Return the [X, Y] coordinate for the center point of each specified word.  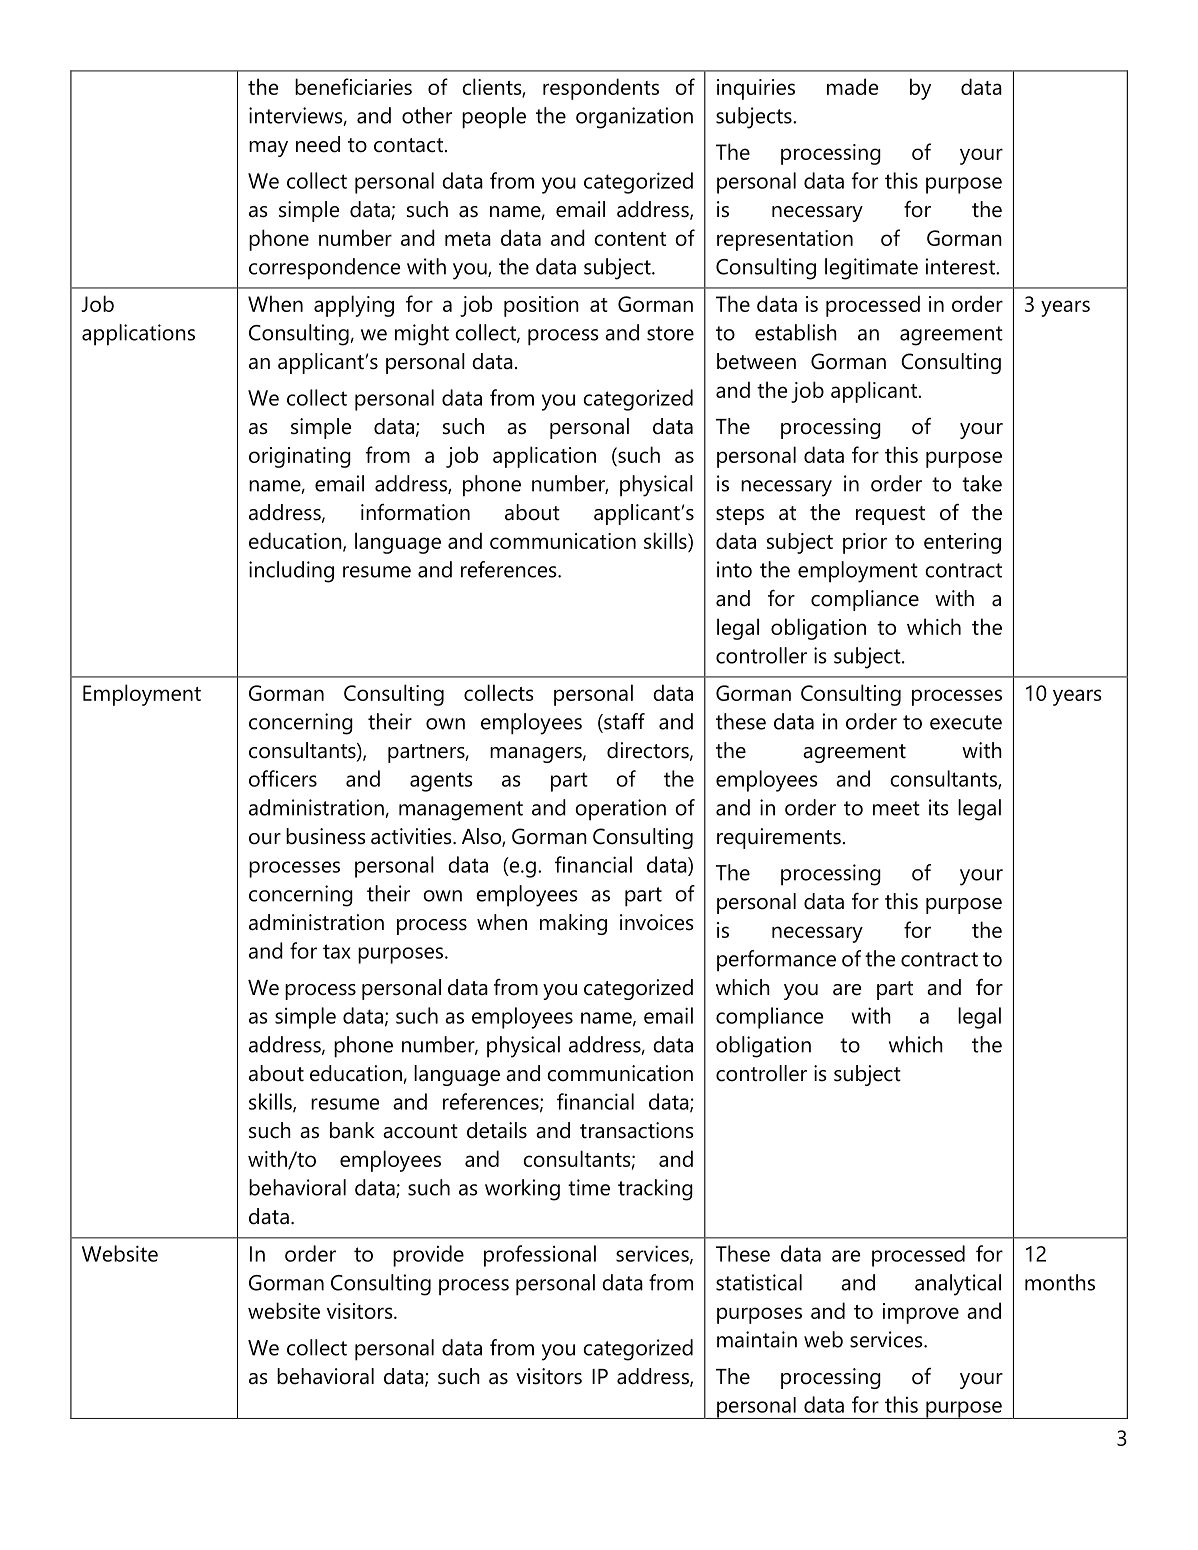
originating [300, 457]
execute [966, 722]
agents [441, 782]
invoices [657, 922]
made [852, 86]
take [982, 483]
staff [623, 722]
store [670, 333]
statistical [759, 1282]
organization [634, 118]
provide [428, 1256]
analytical [958, 1285]
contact [408, 145]
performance [776, 961]
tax [337, 951]
